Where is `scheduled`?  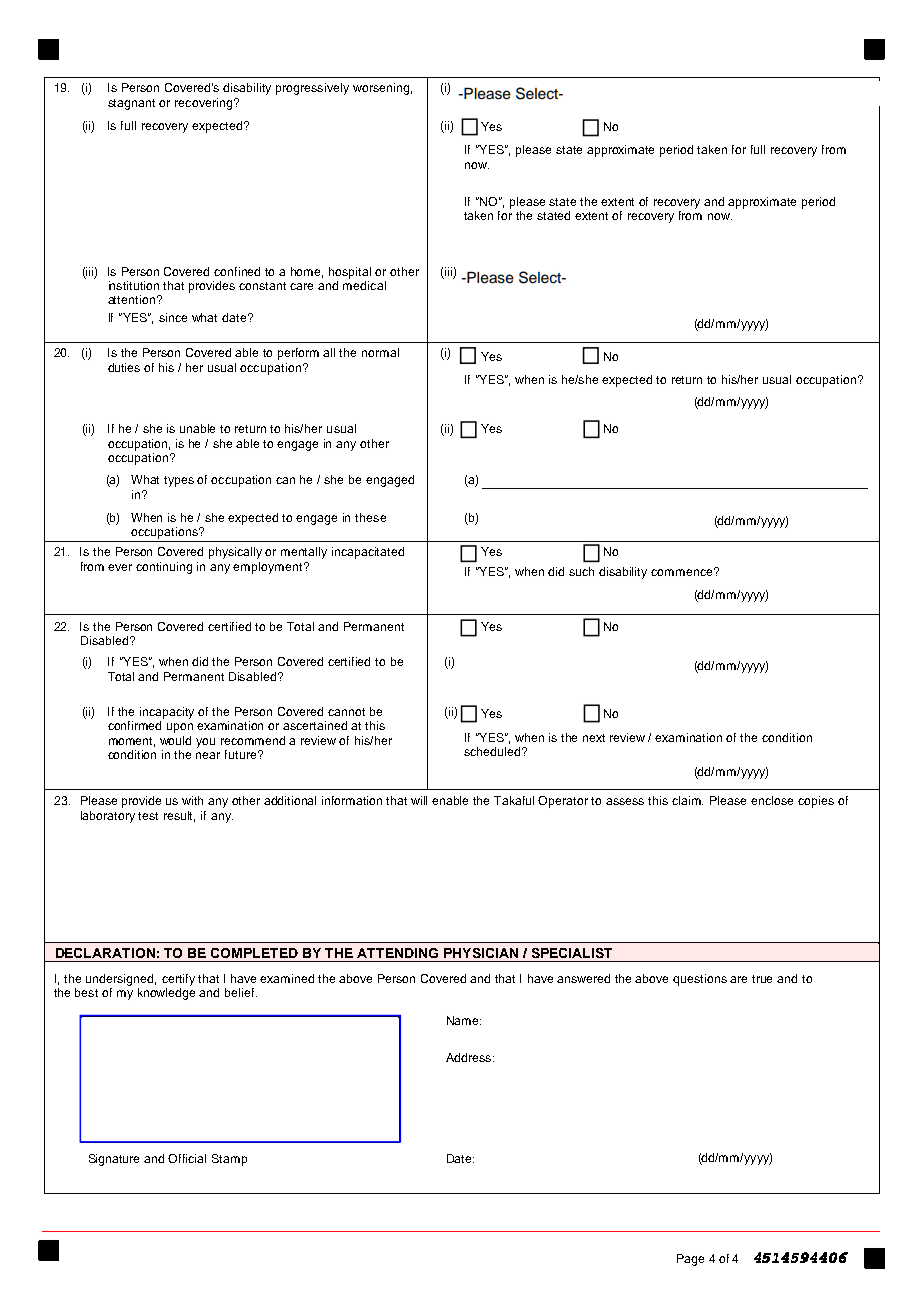 scheduled is located at coordinates (493, 751).
